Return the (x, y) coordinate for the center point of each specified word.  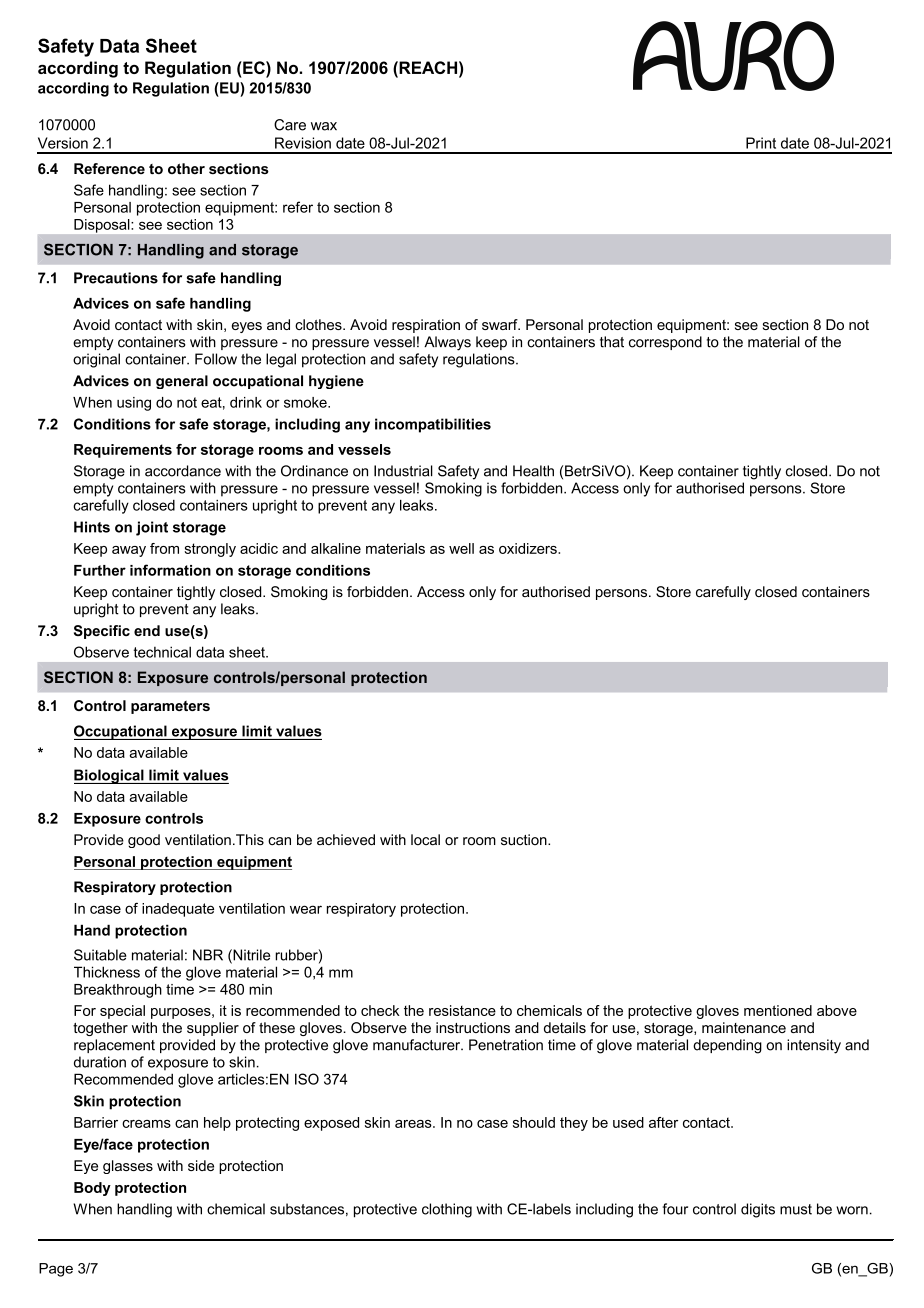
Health (533, 471)
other (186, 168)
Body (92, 1189)
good (144, 841)
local (425, 840)
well (461, 548)
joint (152, 528)
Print (761, 145)
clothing (447, 1210)
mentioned (778, 1010)
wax (324, 126)
